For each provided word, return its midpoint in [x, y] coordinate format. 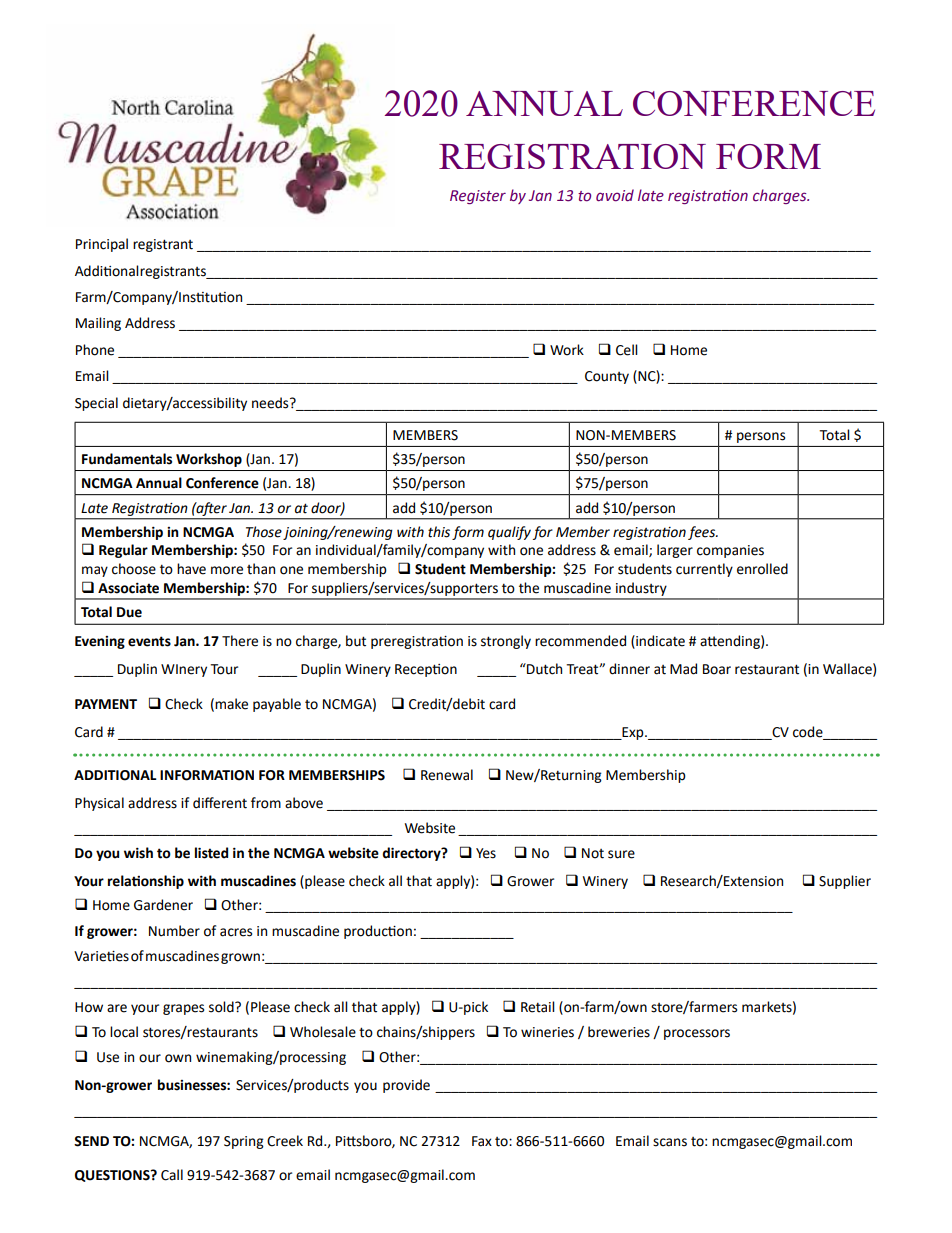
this [439, 532]
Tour [224, 669]
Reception [426, 670]
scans [670, 1142]
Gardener [163, 905]
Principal [102, 245]
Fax [482, 1141]
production [378, 932]
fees [703, 533]
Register [478, 197]
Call [172, 1175]
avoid [615, 195]
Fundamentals [127, 459]
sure [621, 854]
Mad [683, 669]
